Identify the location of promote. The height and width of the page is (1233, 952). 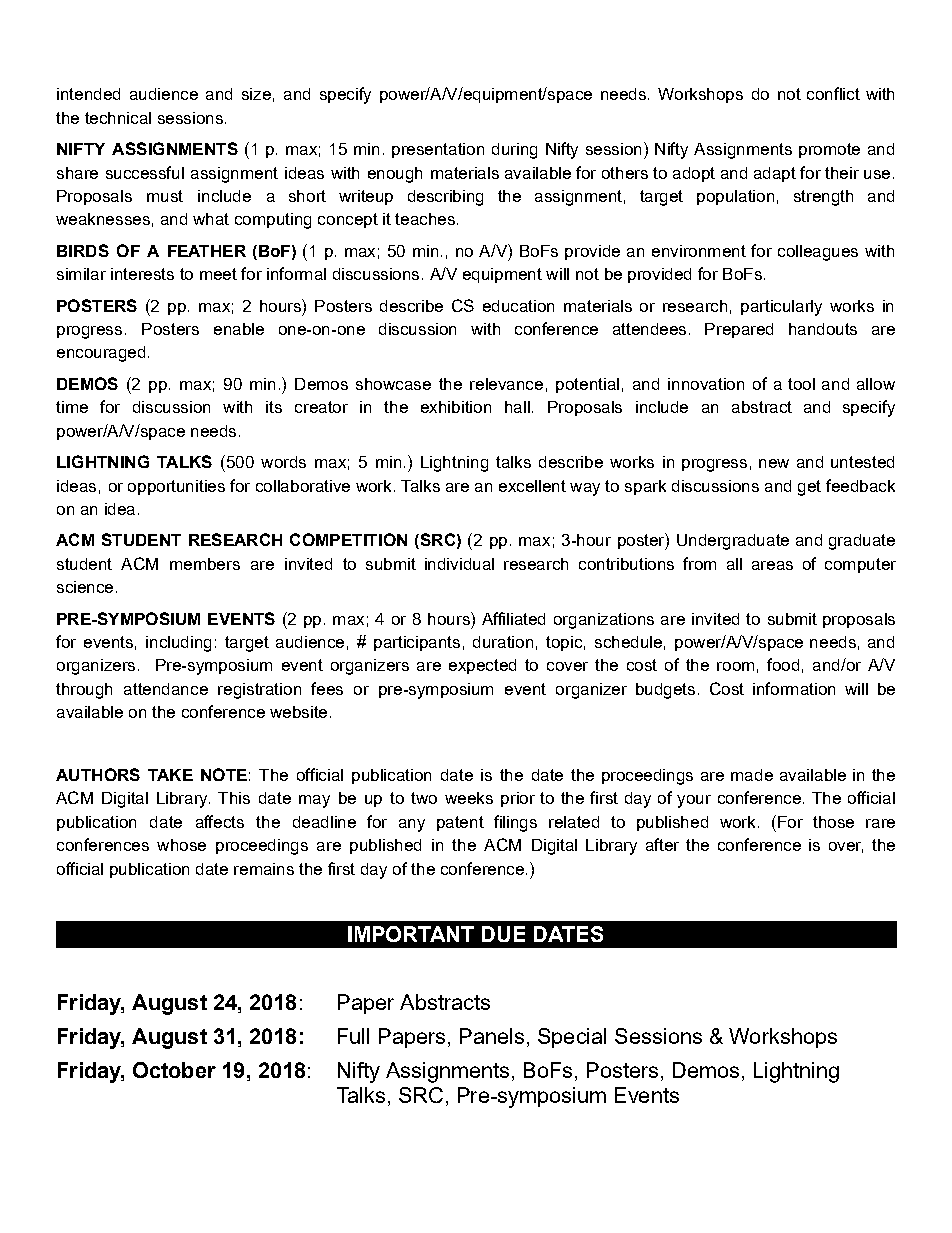
(829, 150).
